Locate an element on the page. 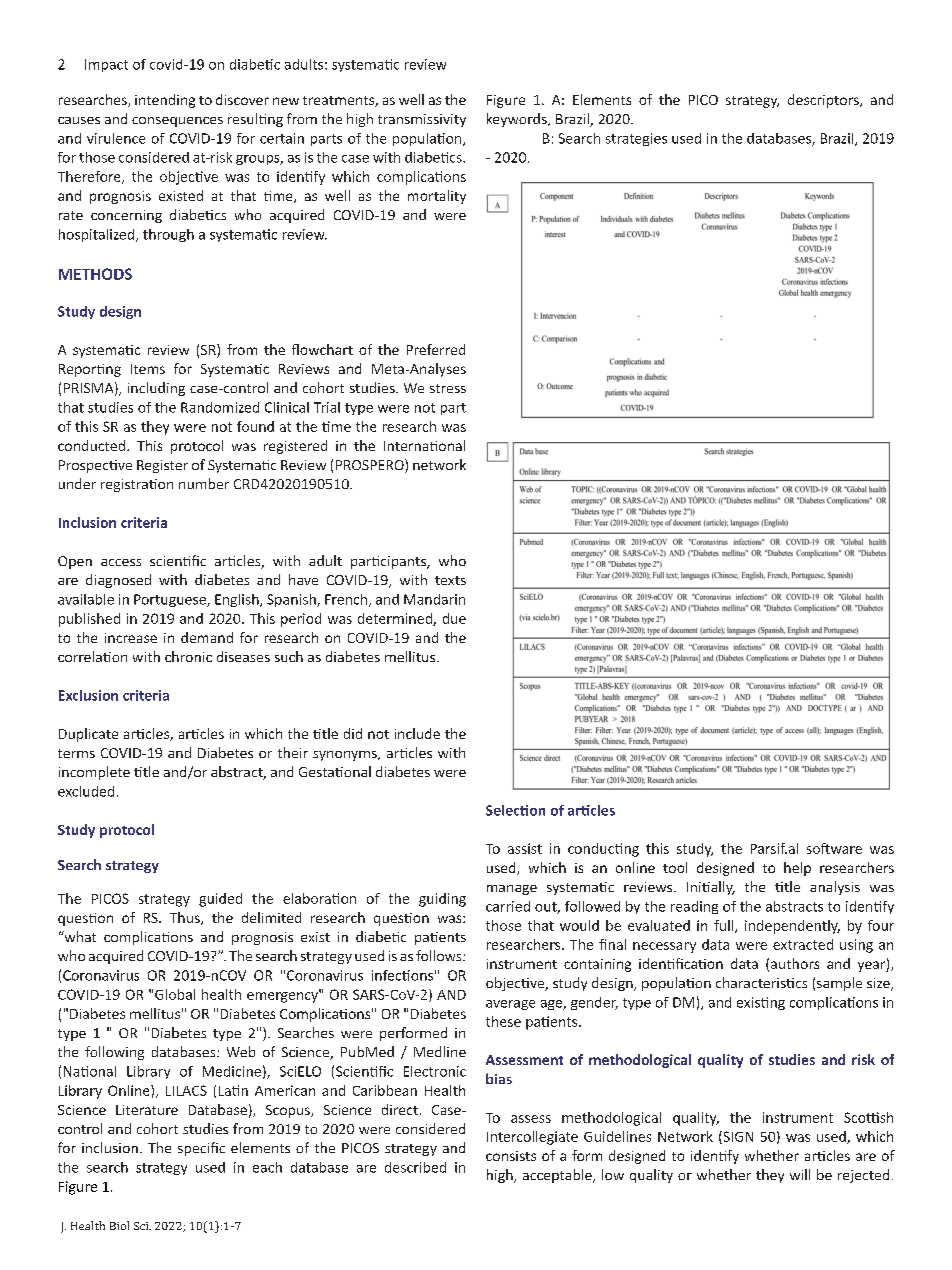 This page has width=952, height=1270. intending is located at coordinates (165, 101).
